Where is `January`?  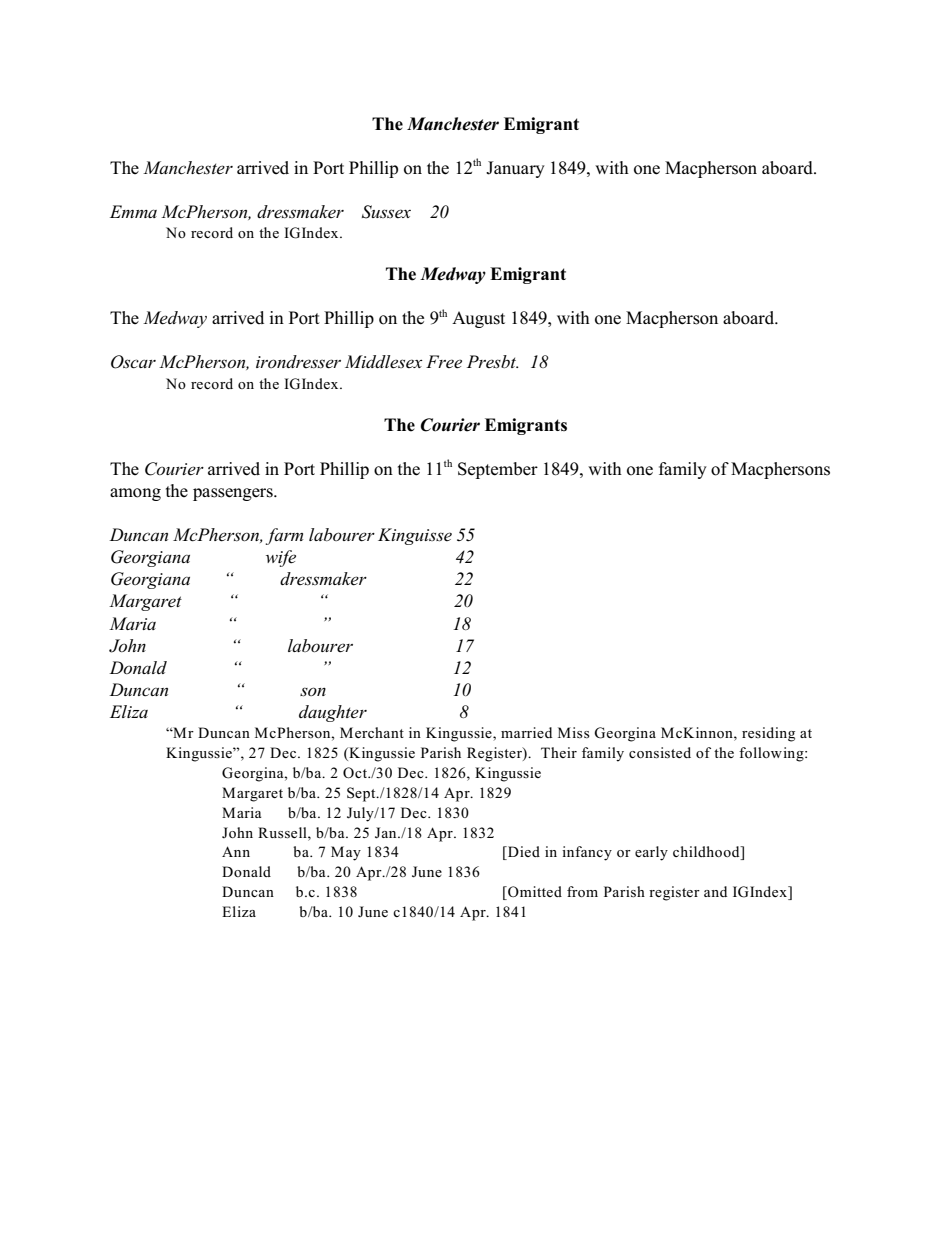 January is located at coordinates (515, 169).
